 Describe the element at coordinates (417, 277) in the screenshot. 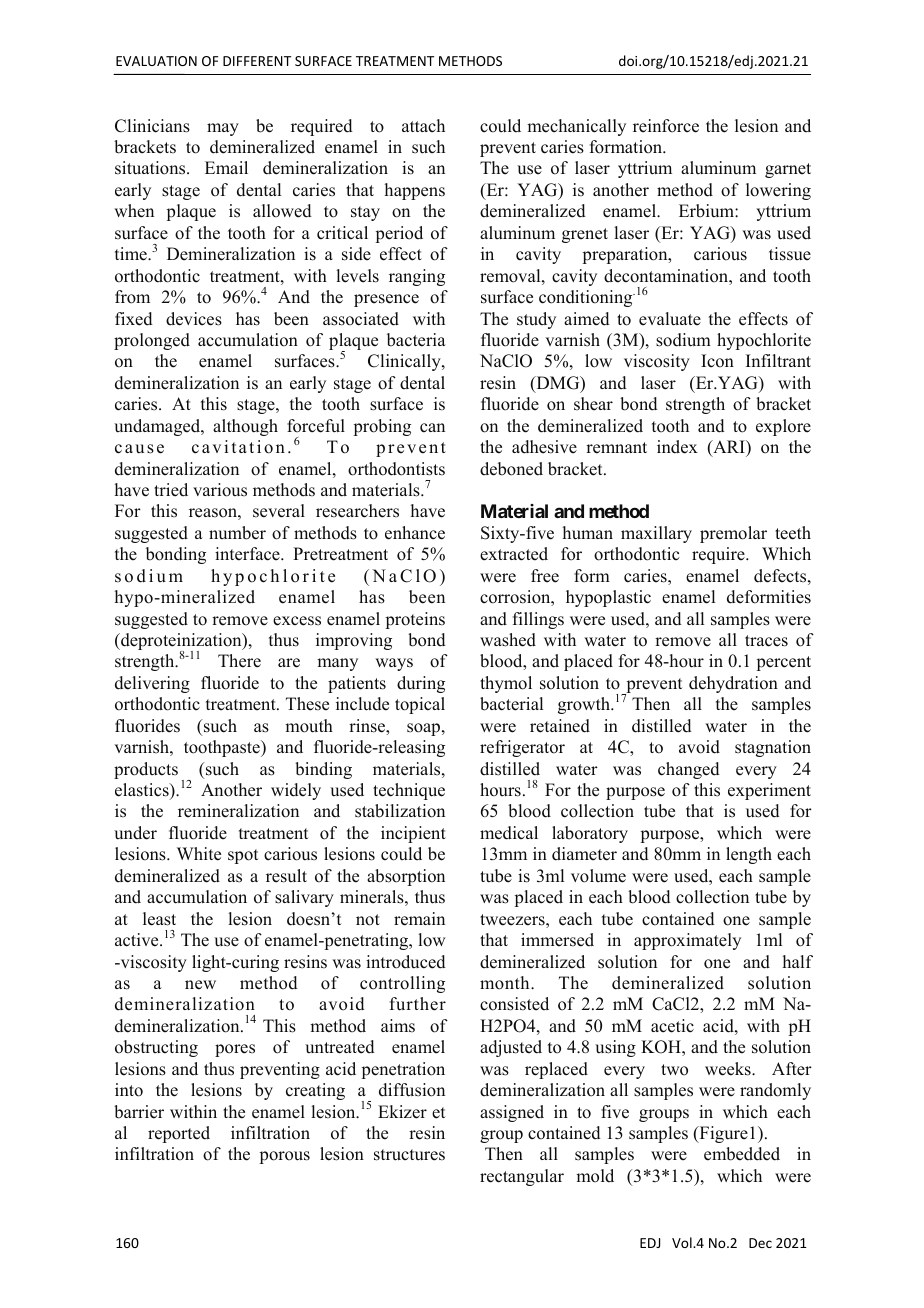

I see `ranging` at that location.
